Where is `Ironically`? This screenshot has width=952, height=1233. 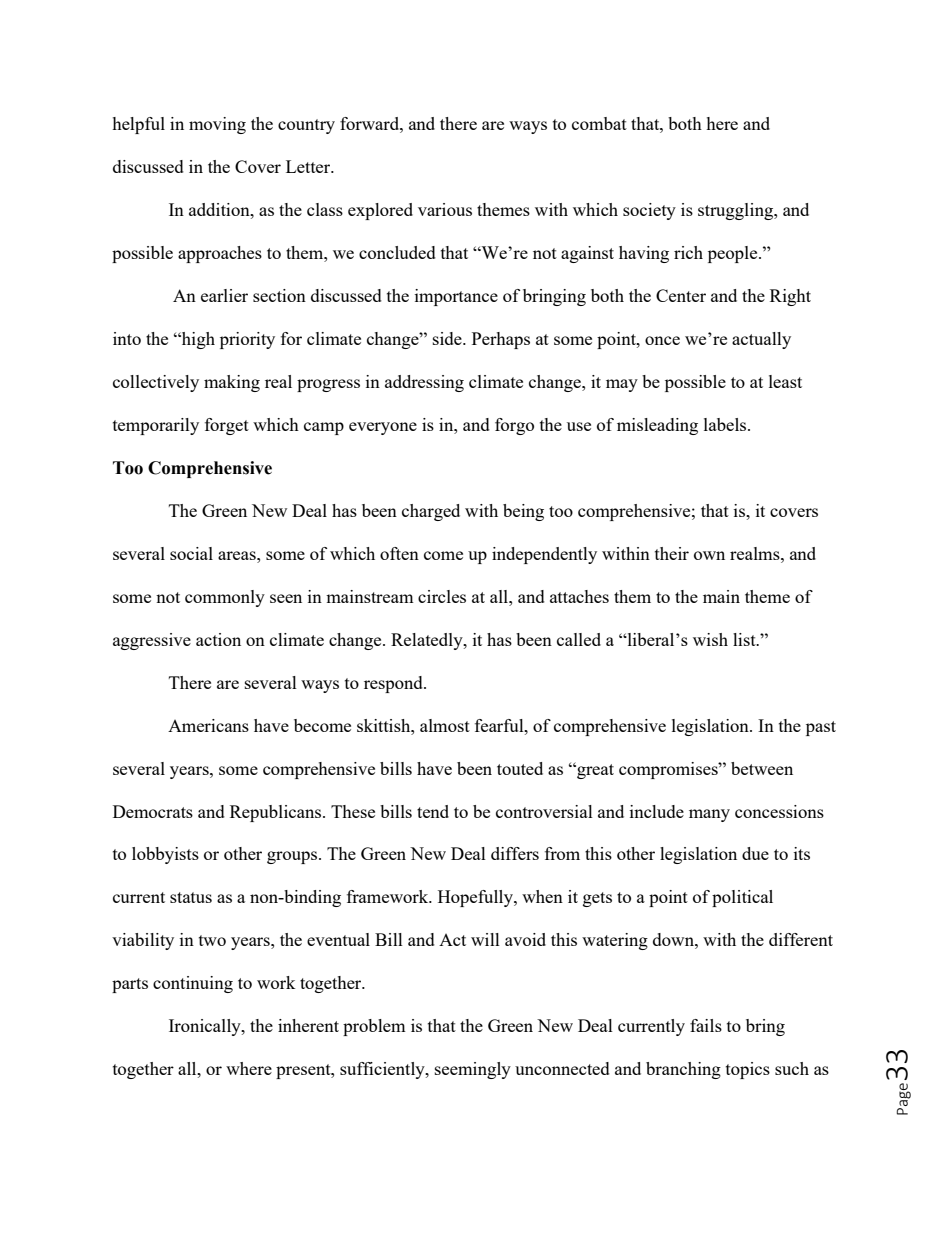 Ironically is located at coordinates (206, 1027).
